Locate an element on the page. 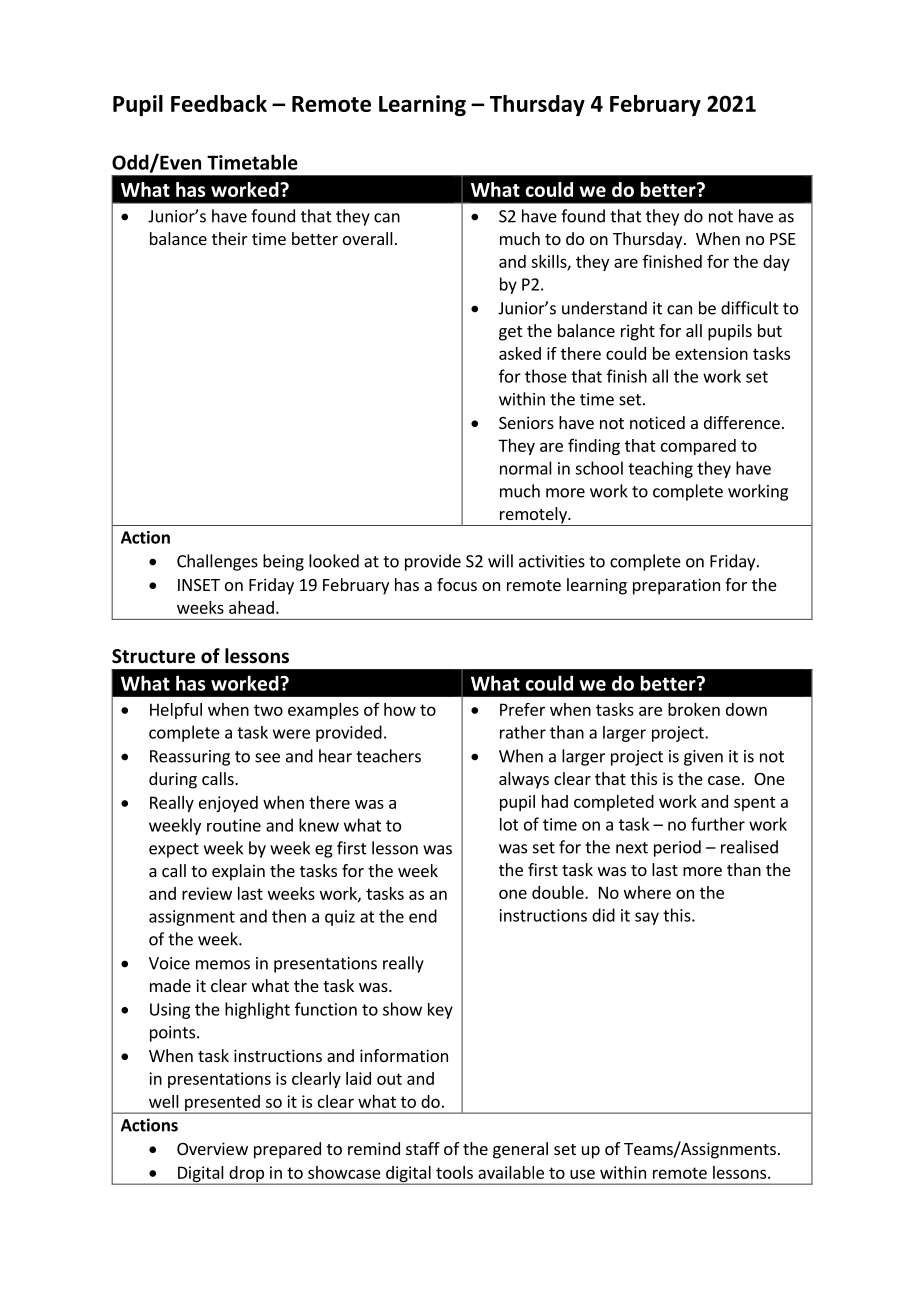 The image size is (924, 1308). focus is located at coordinates (457, 584).
